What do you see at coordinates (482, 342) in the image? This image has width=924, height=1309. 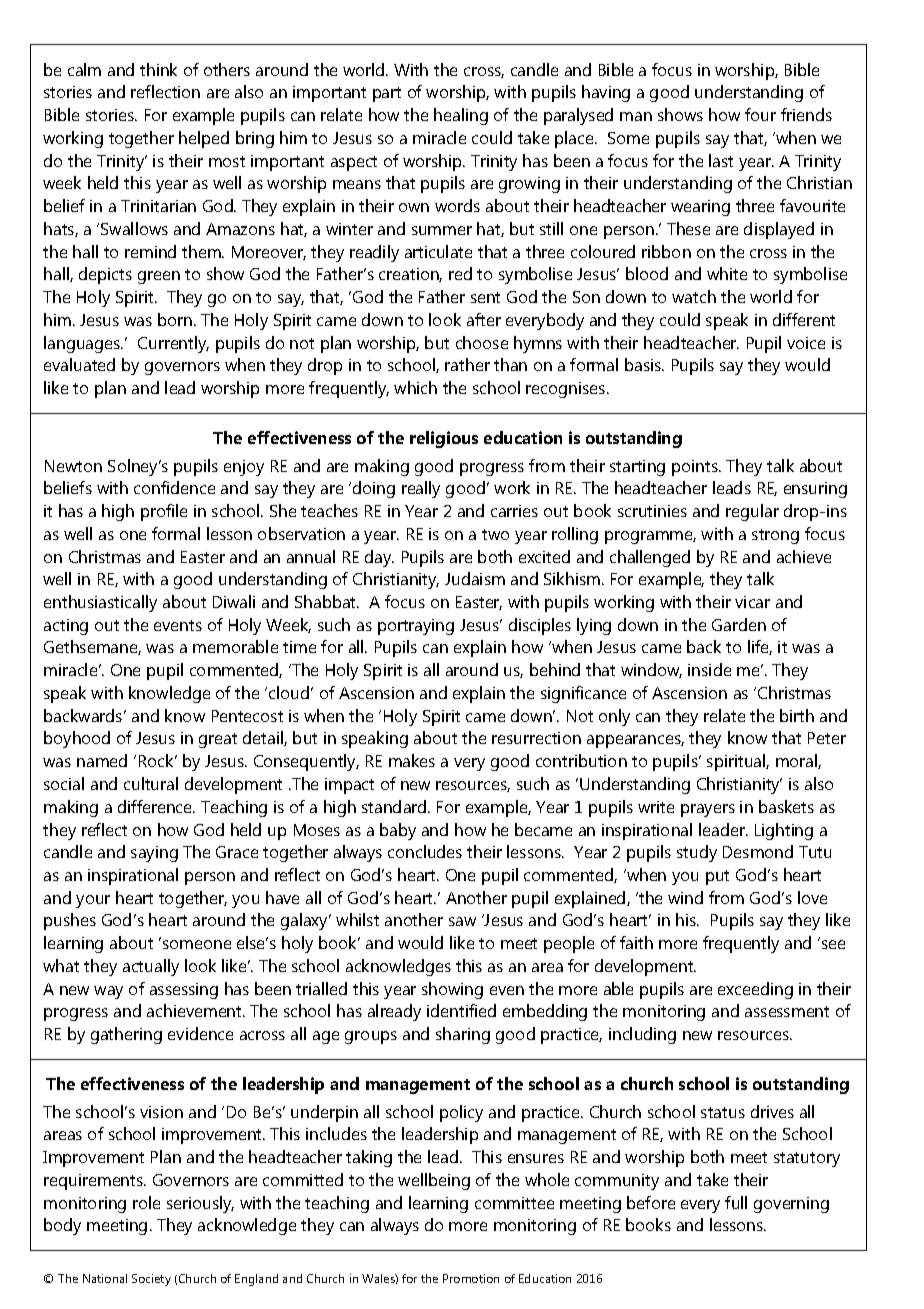 I see `choose` at bounding box center [482, 342].
